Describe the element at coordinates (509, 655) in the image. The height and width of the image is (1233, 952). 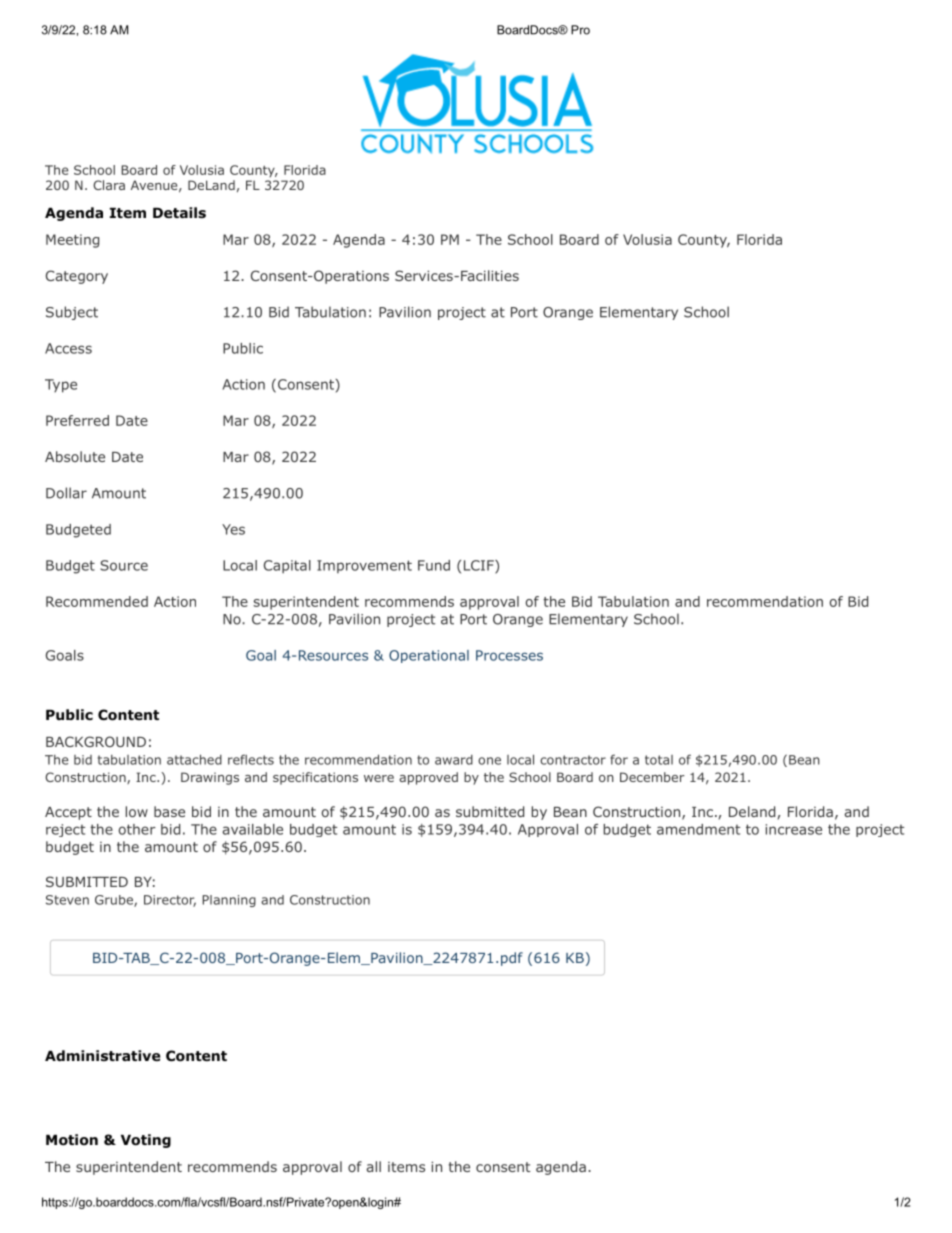
I see `Processes` at that location.
